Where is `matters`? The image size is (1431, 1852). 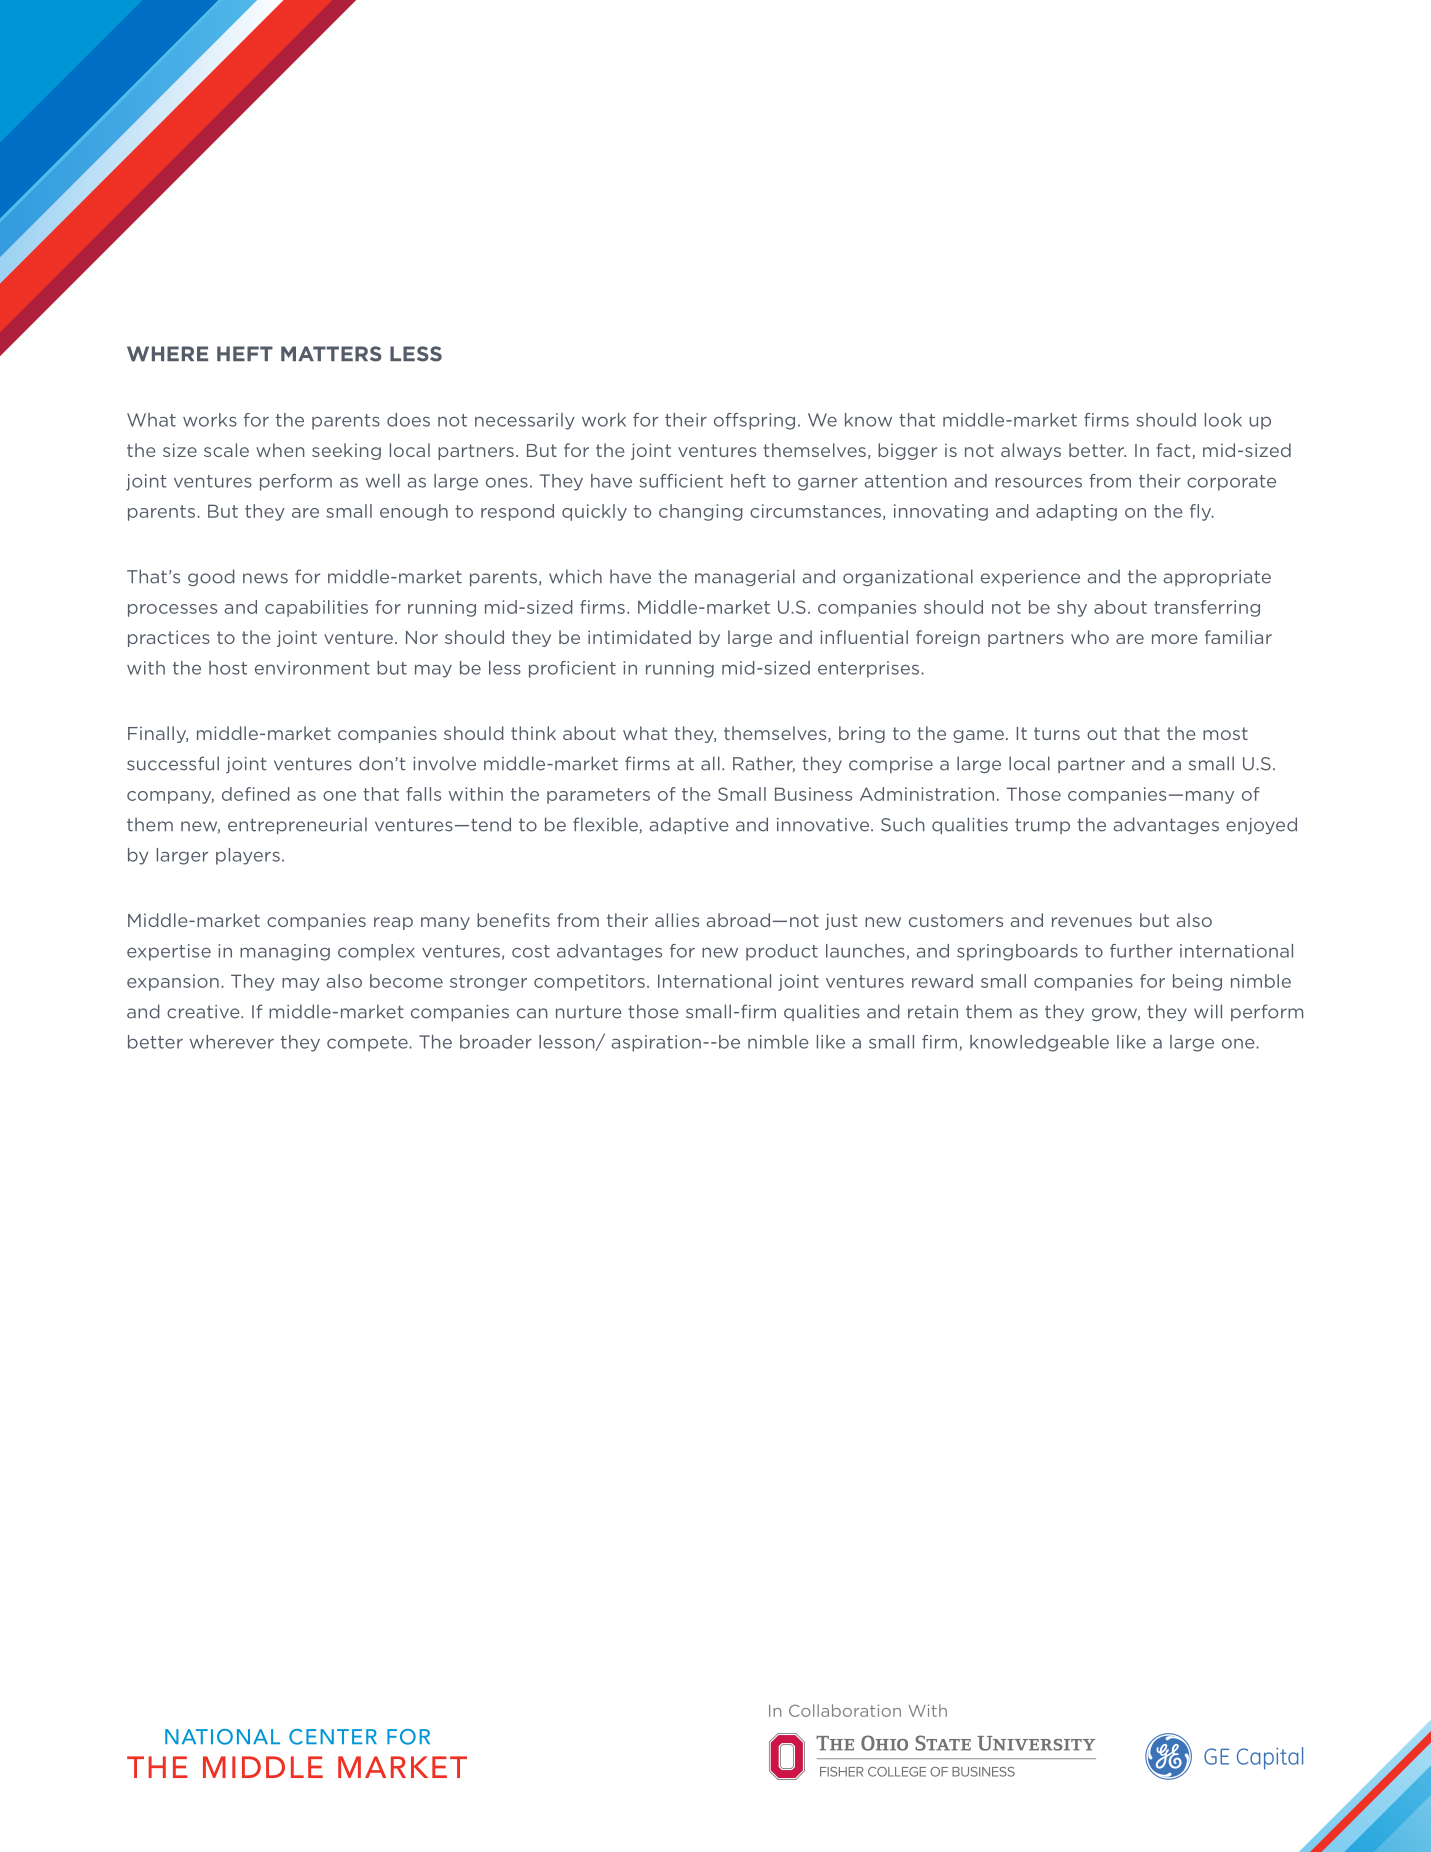
matters is located at coordinates (331, 354).
